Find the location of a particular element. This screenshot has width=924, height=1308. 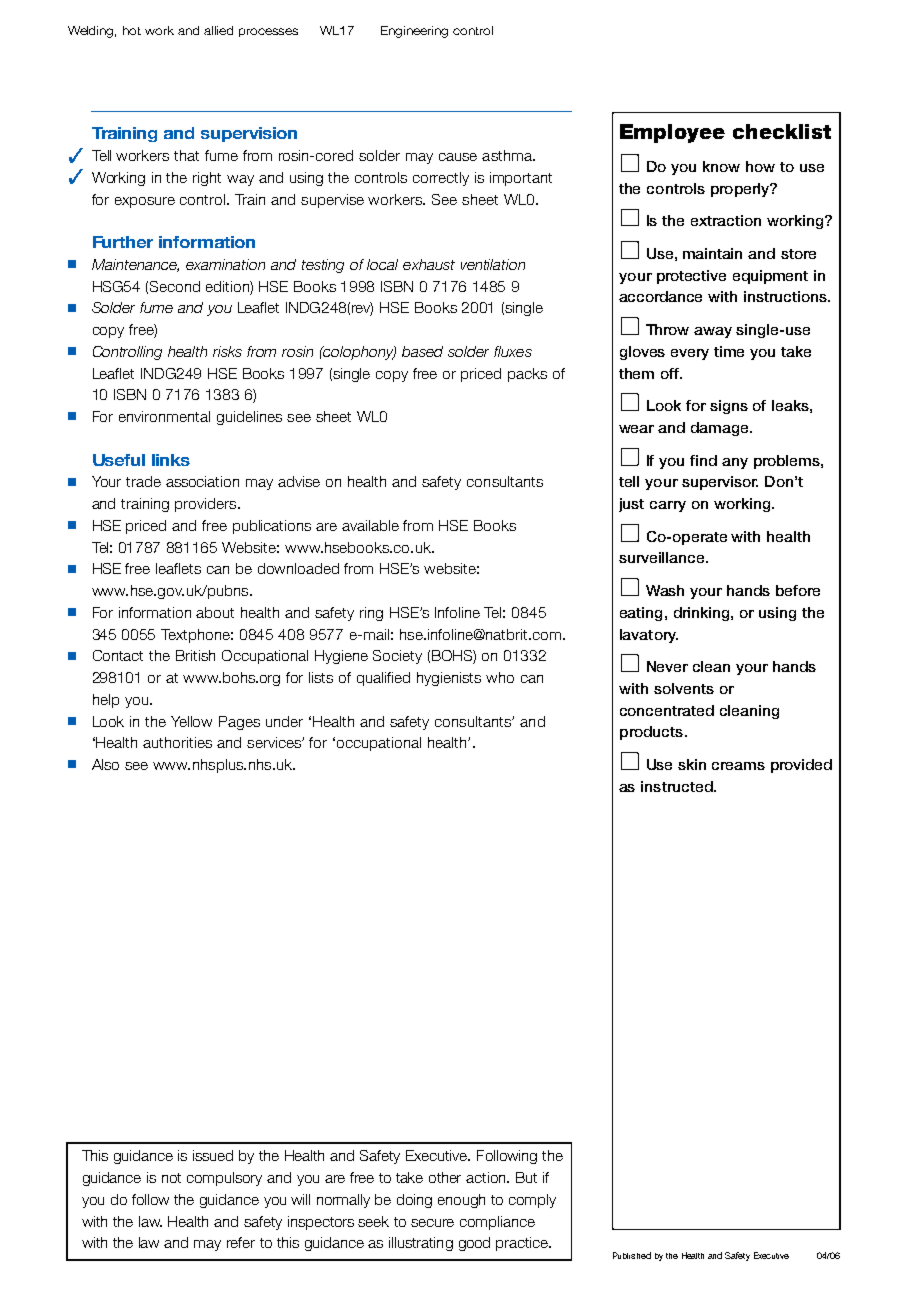

Also is located at coordinates (105, 764).
